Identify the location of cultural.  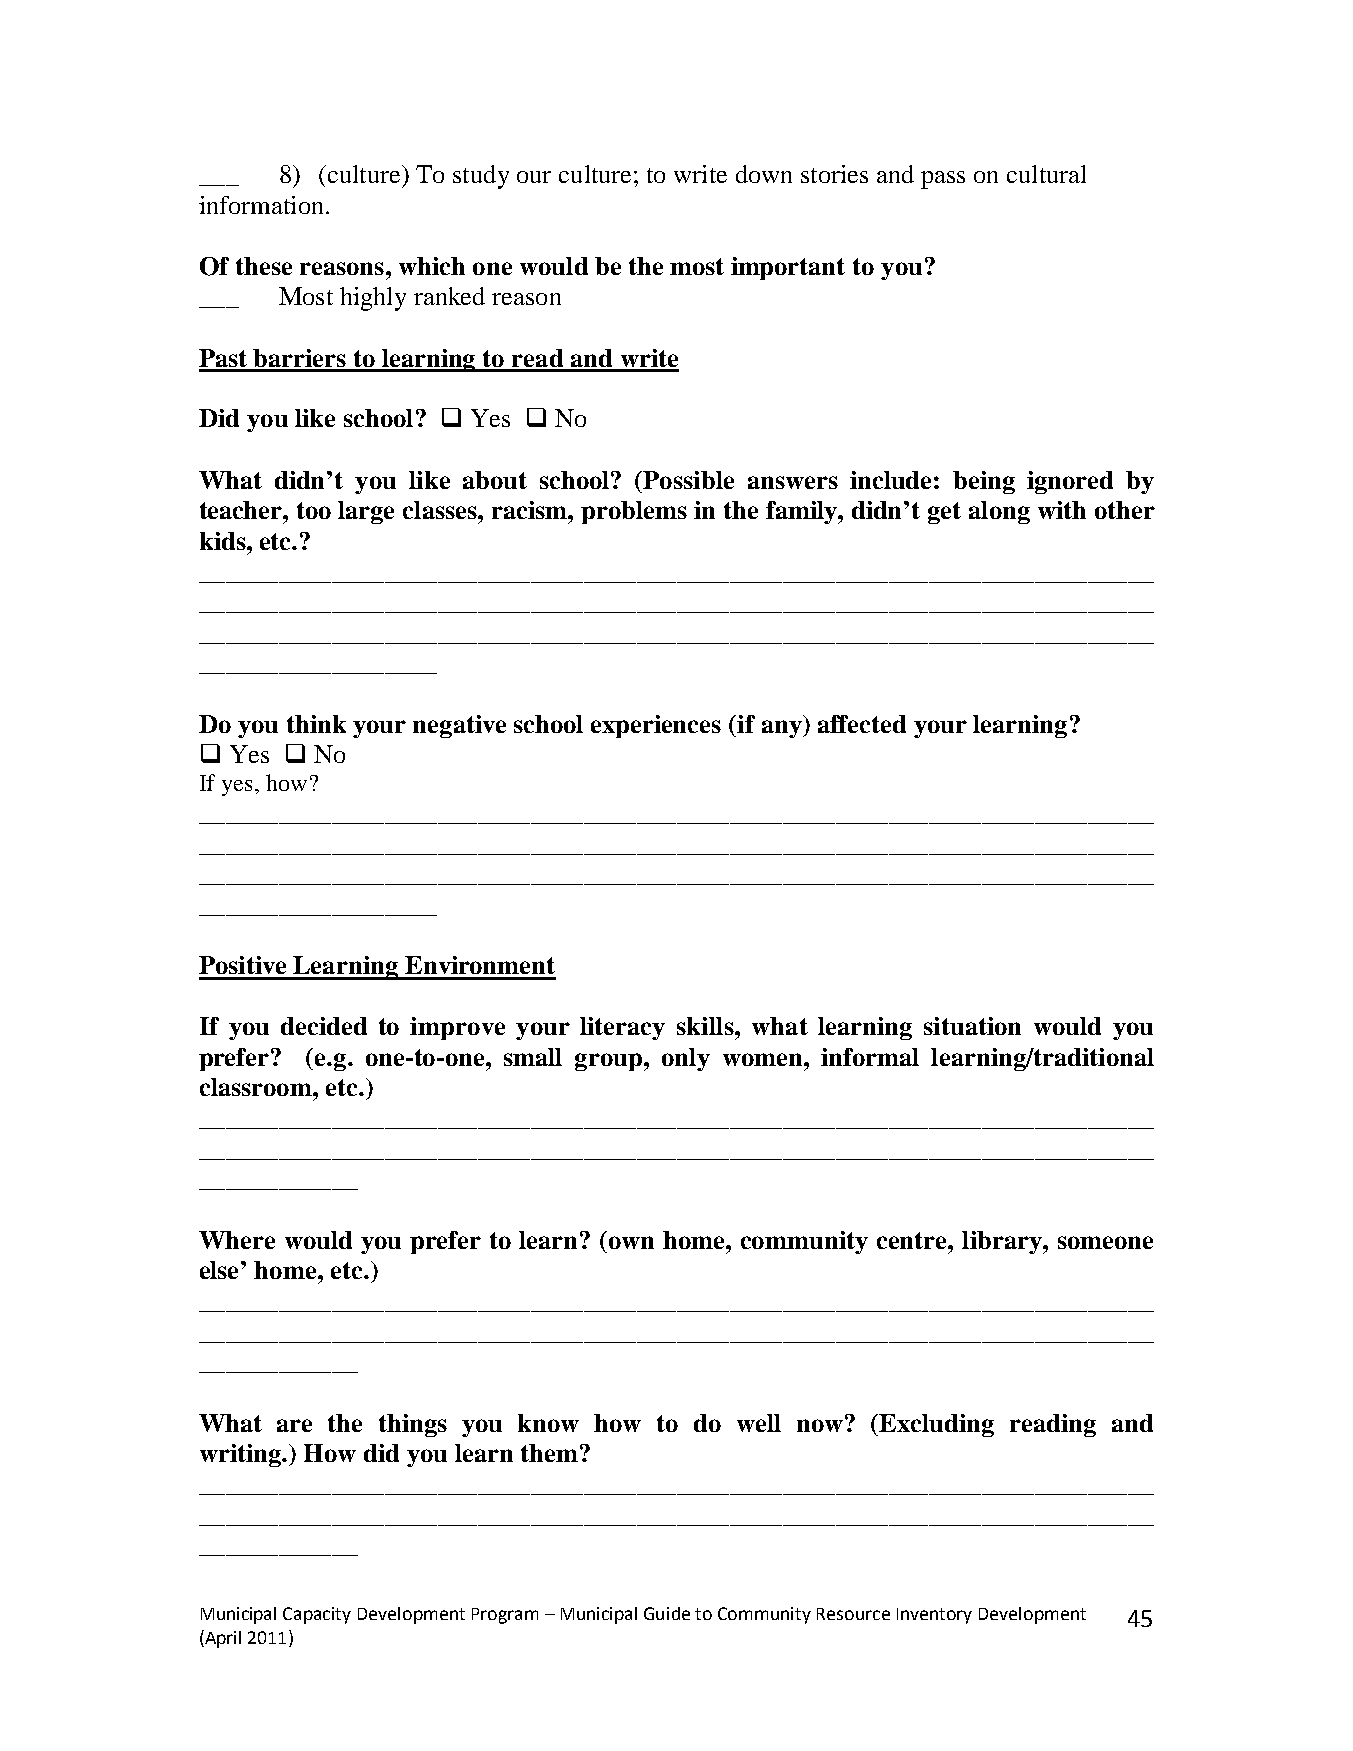
(1046, 174).
